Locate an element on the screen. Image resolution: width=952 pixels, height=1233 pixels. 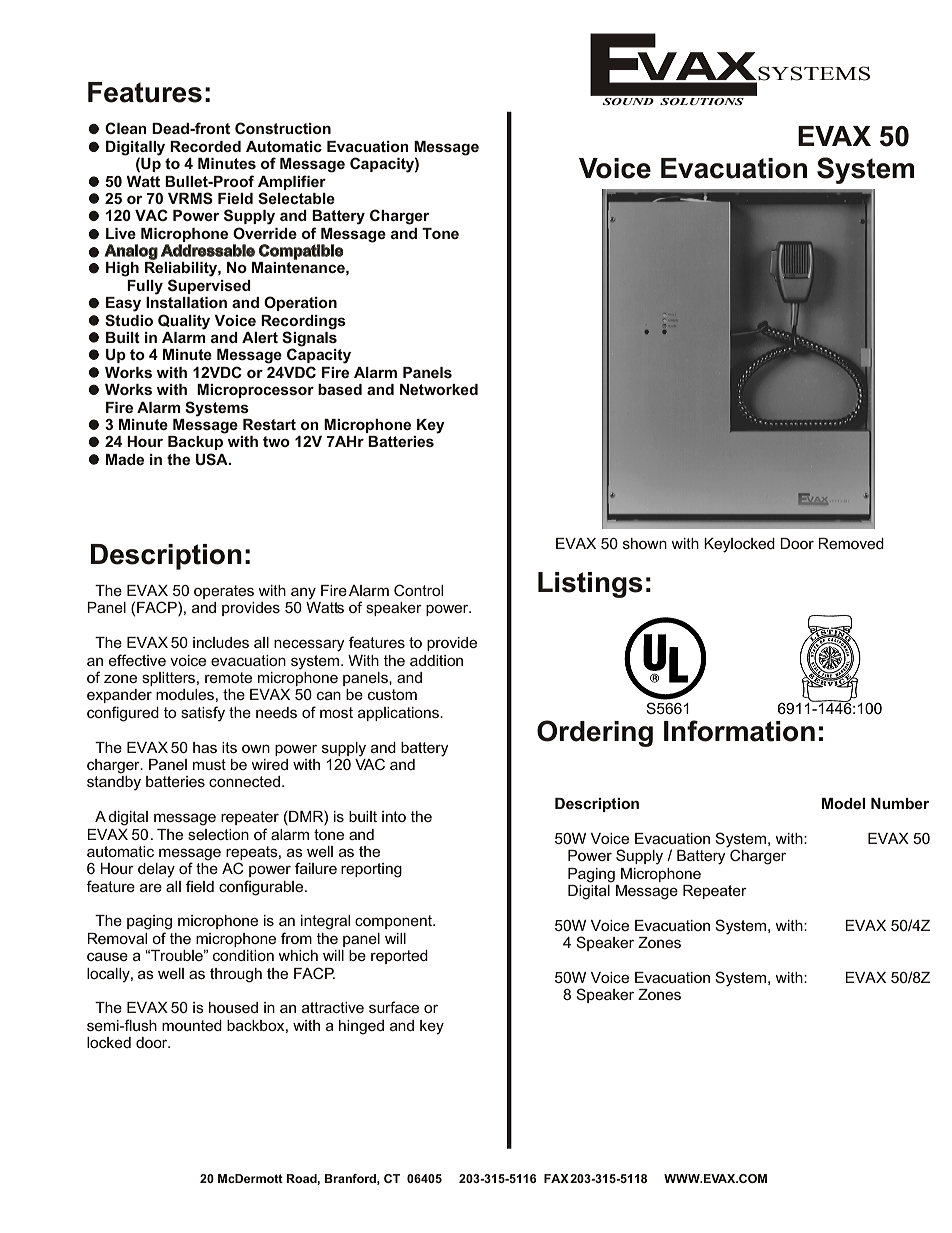
Amplifier is located at coordinates (292, 182).
